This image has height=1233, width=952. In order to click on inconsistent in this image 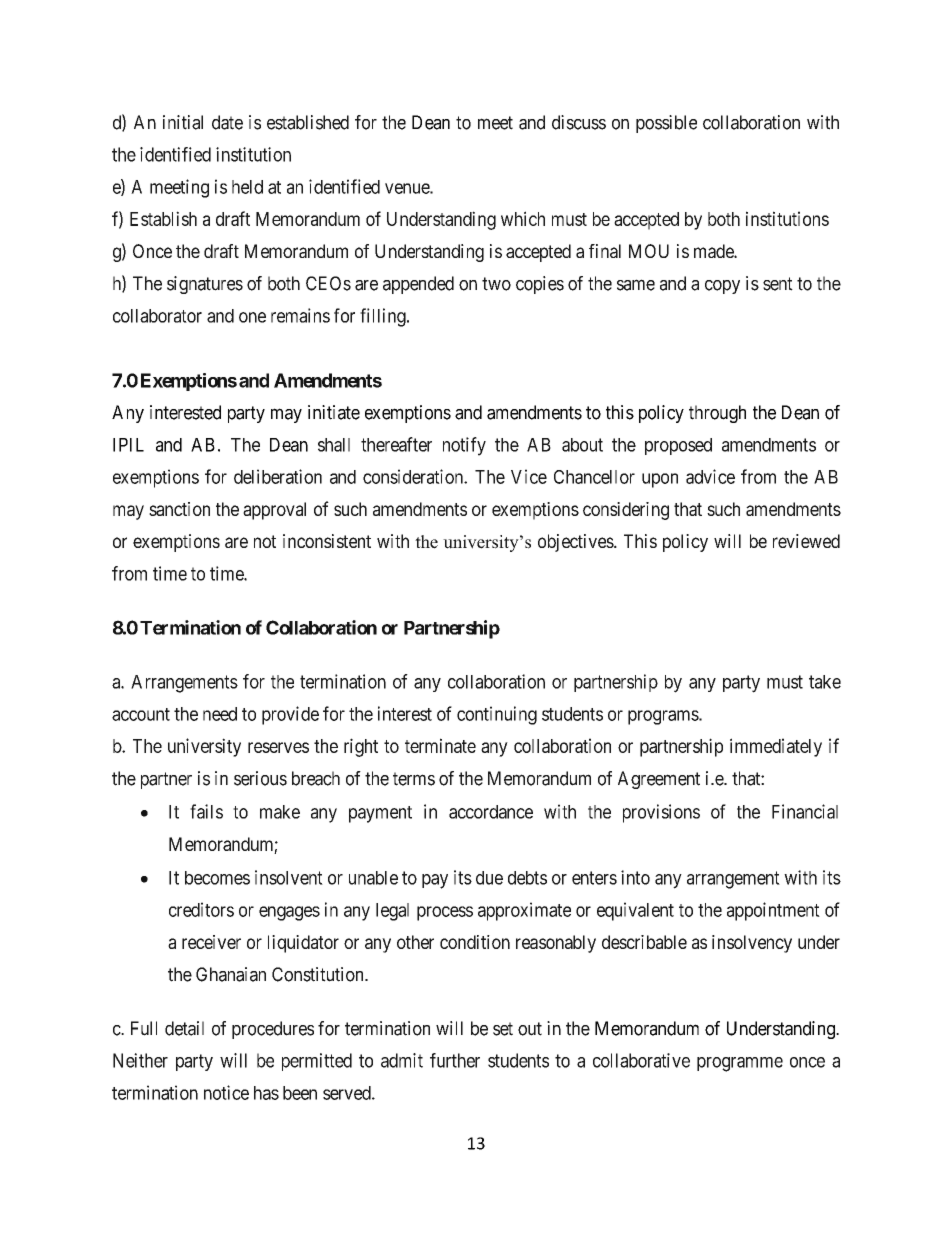, I will do `click(327, 541)`.
